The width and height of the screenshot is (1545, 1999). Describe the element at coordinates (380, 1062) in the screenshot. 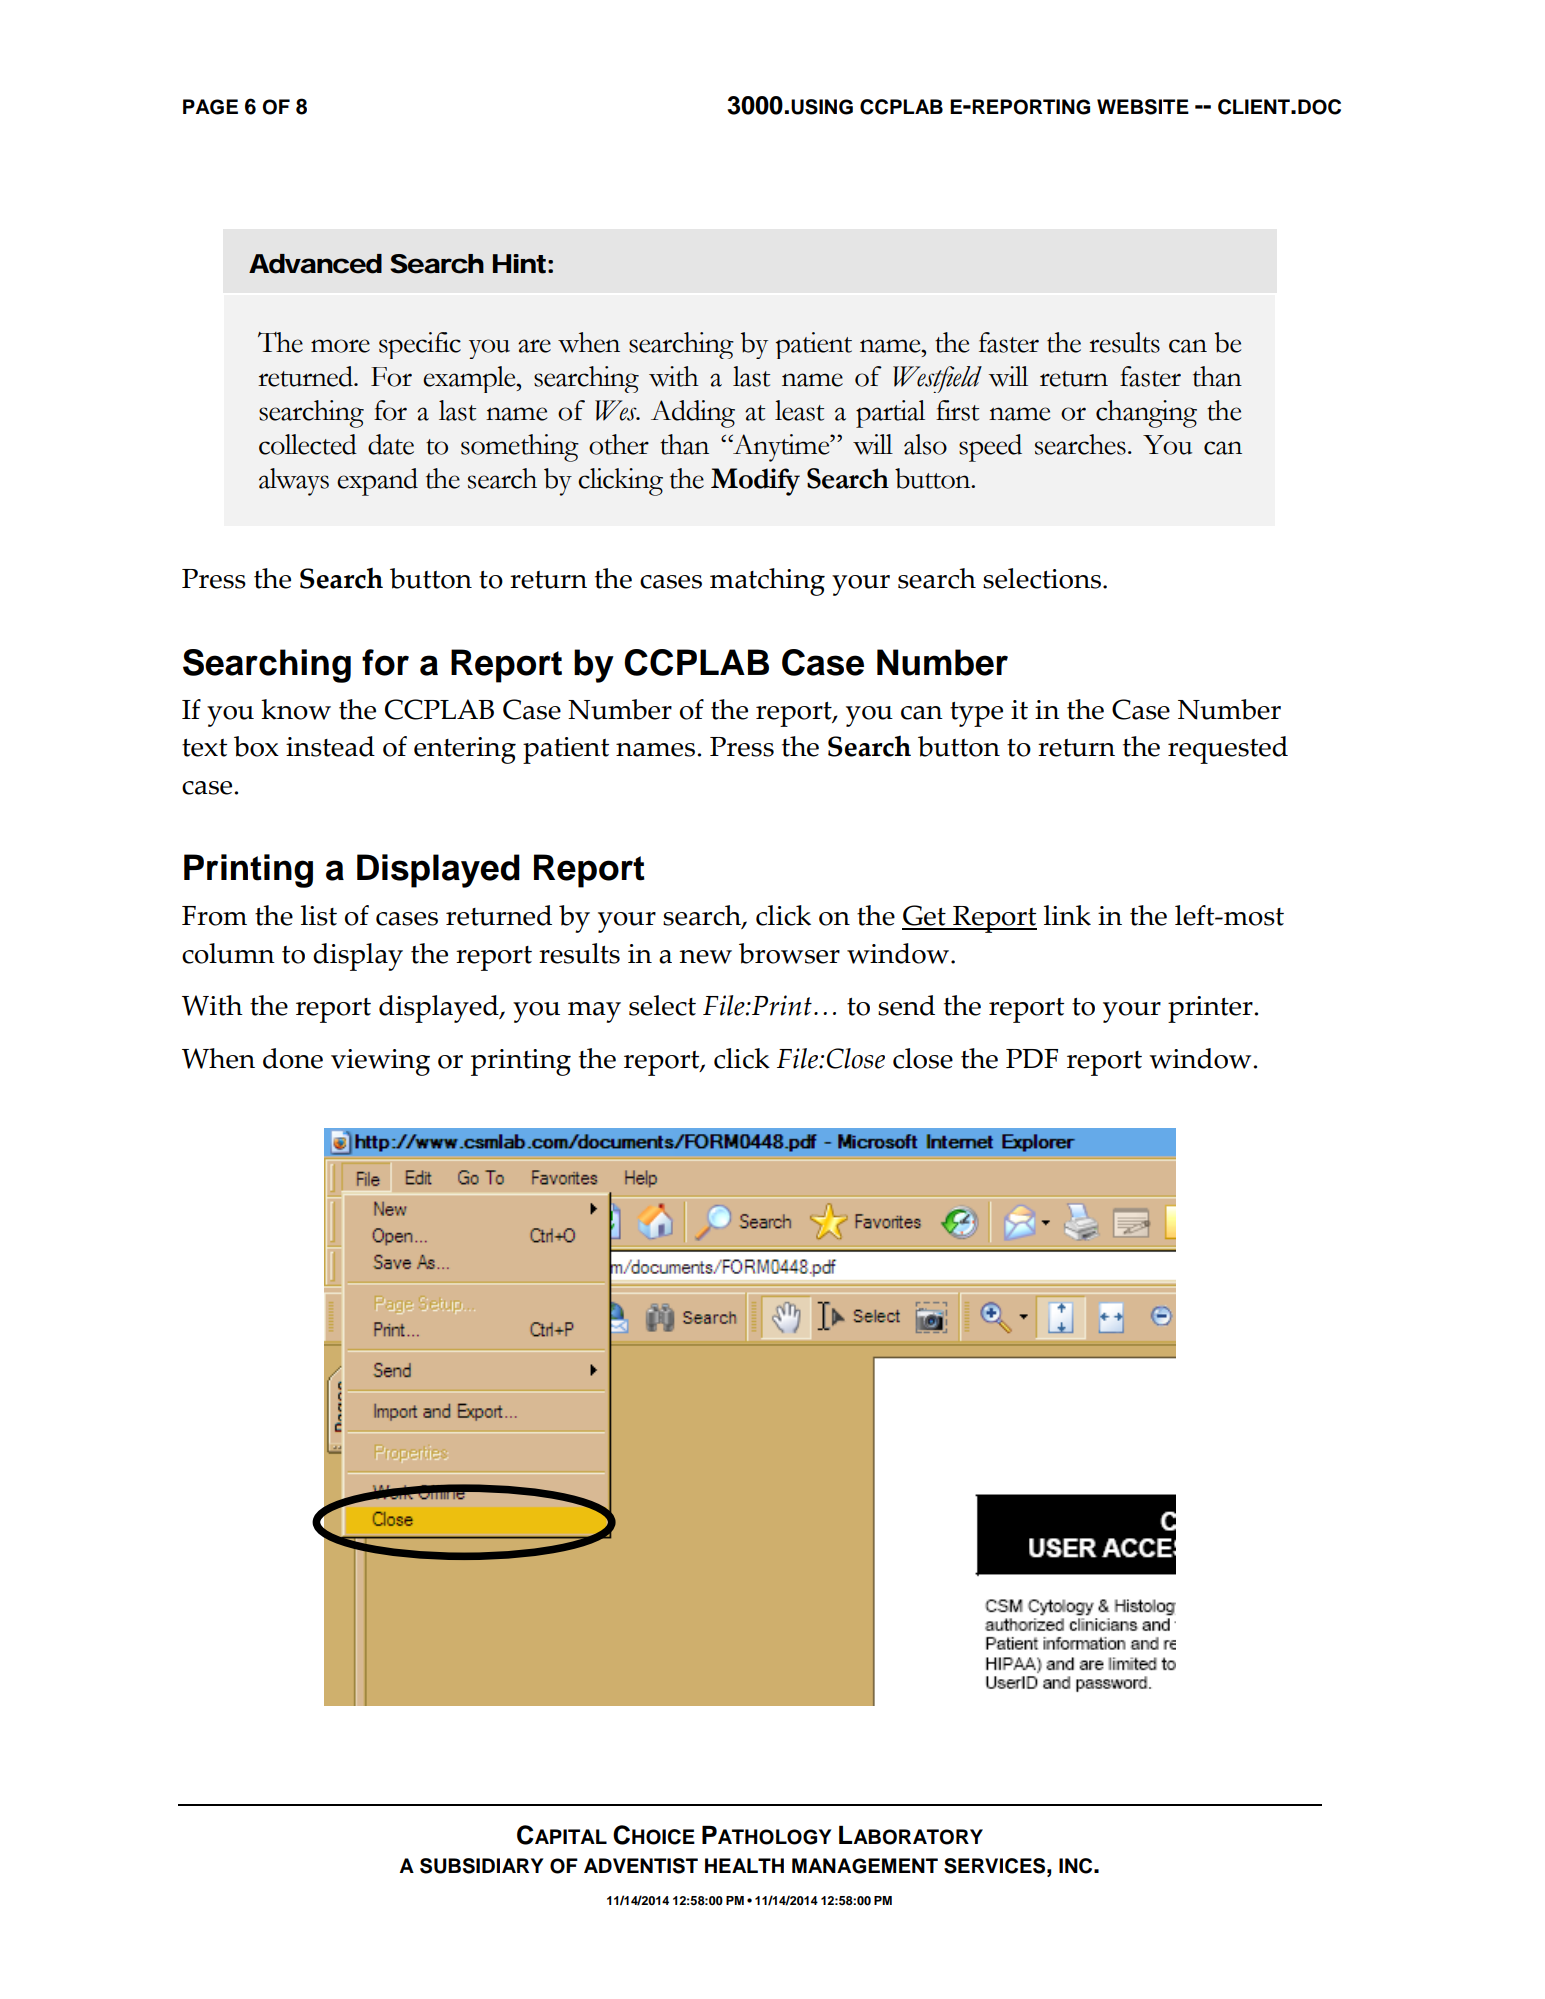

I see `viewing` at that location.
